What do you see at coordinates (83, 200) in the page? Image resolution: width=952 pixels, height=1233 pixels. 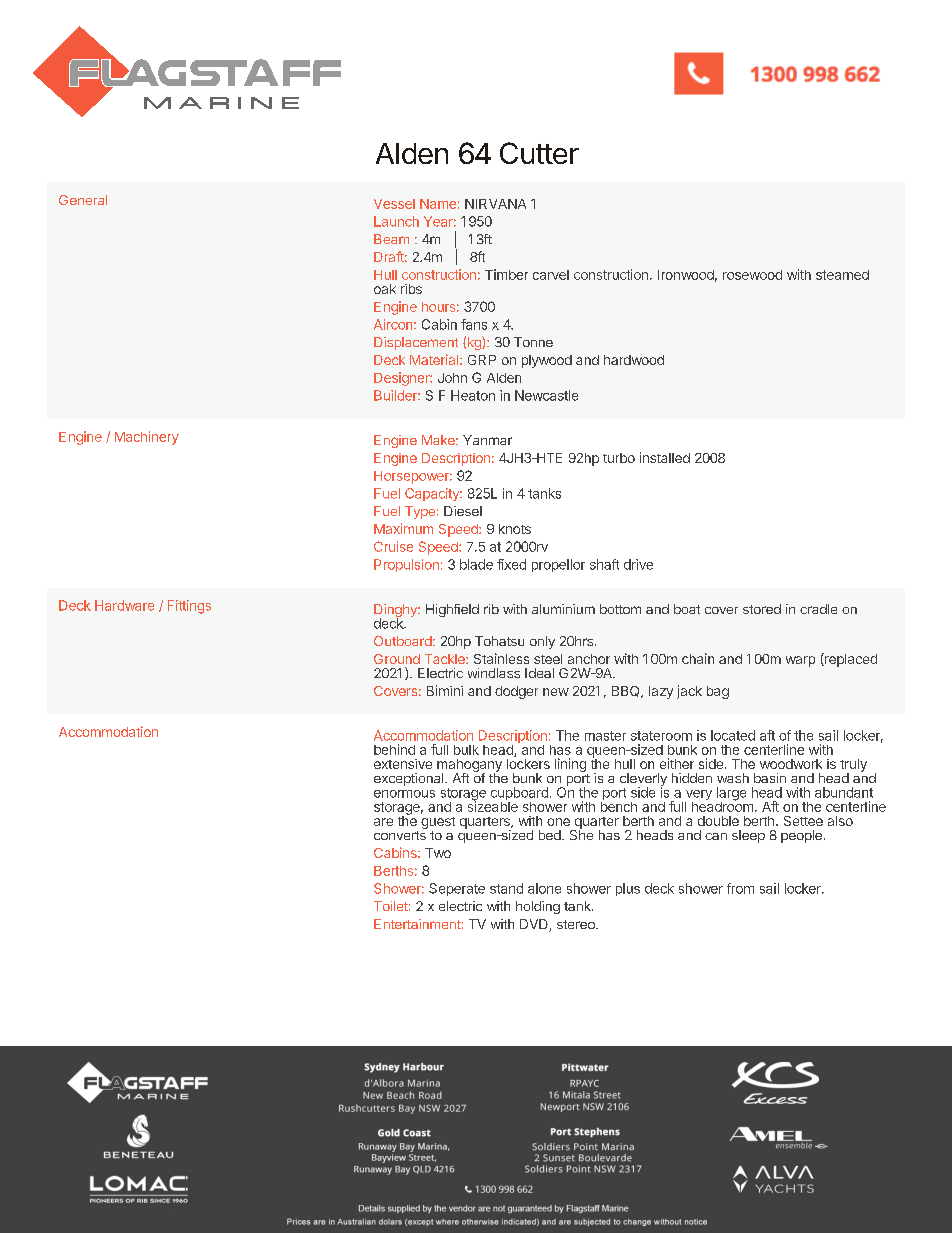 I see `General` at bounding box center [83, 200].
